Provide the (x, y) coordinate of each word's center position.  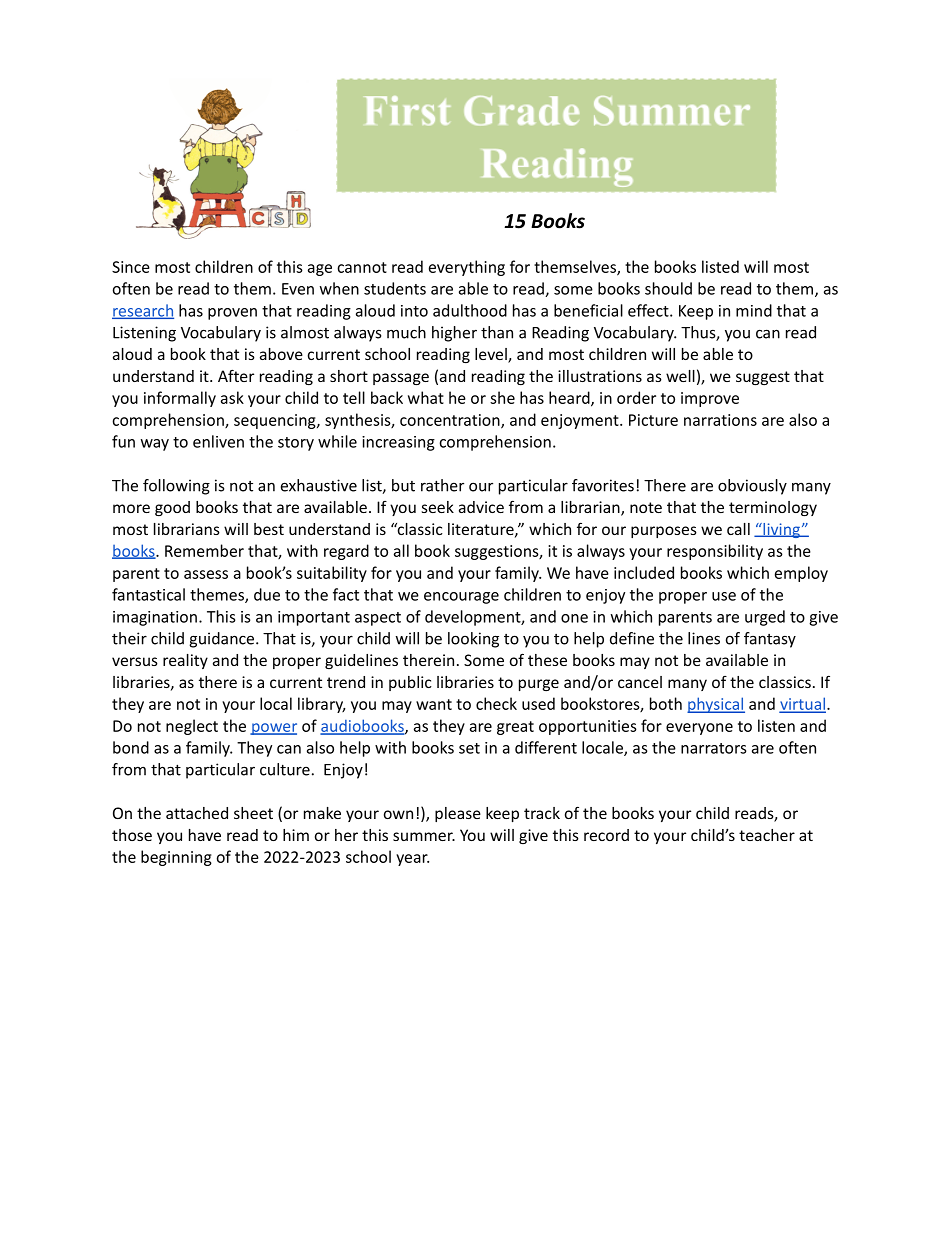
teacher (767, 835)
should (668, 288)
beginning (176, 858)
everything (467, 268)
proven (232, 314)
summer (424, 836)
